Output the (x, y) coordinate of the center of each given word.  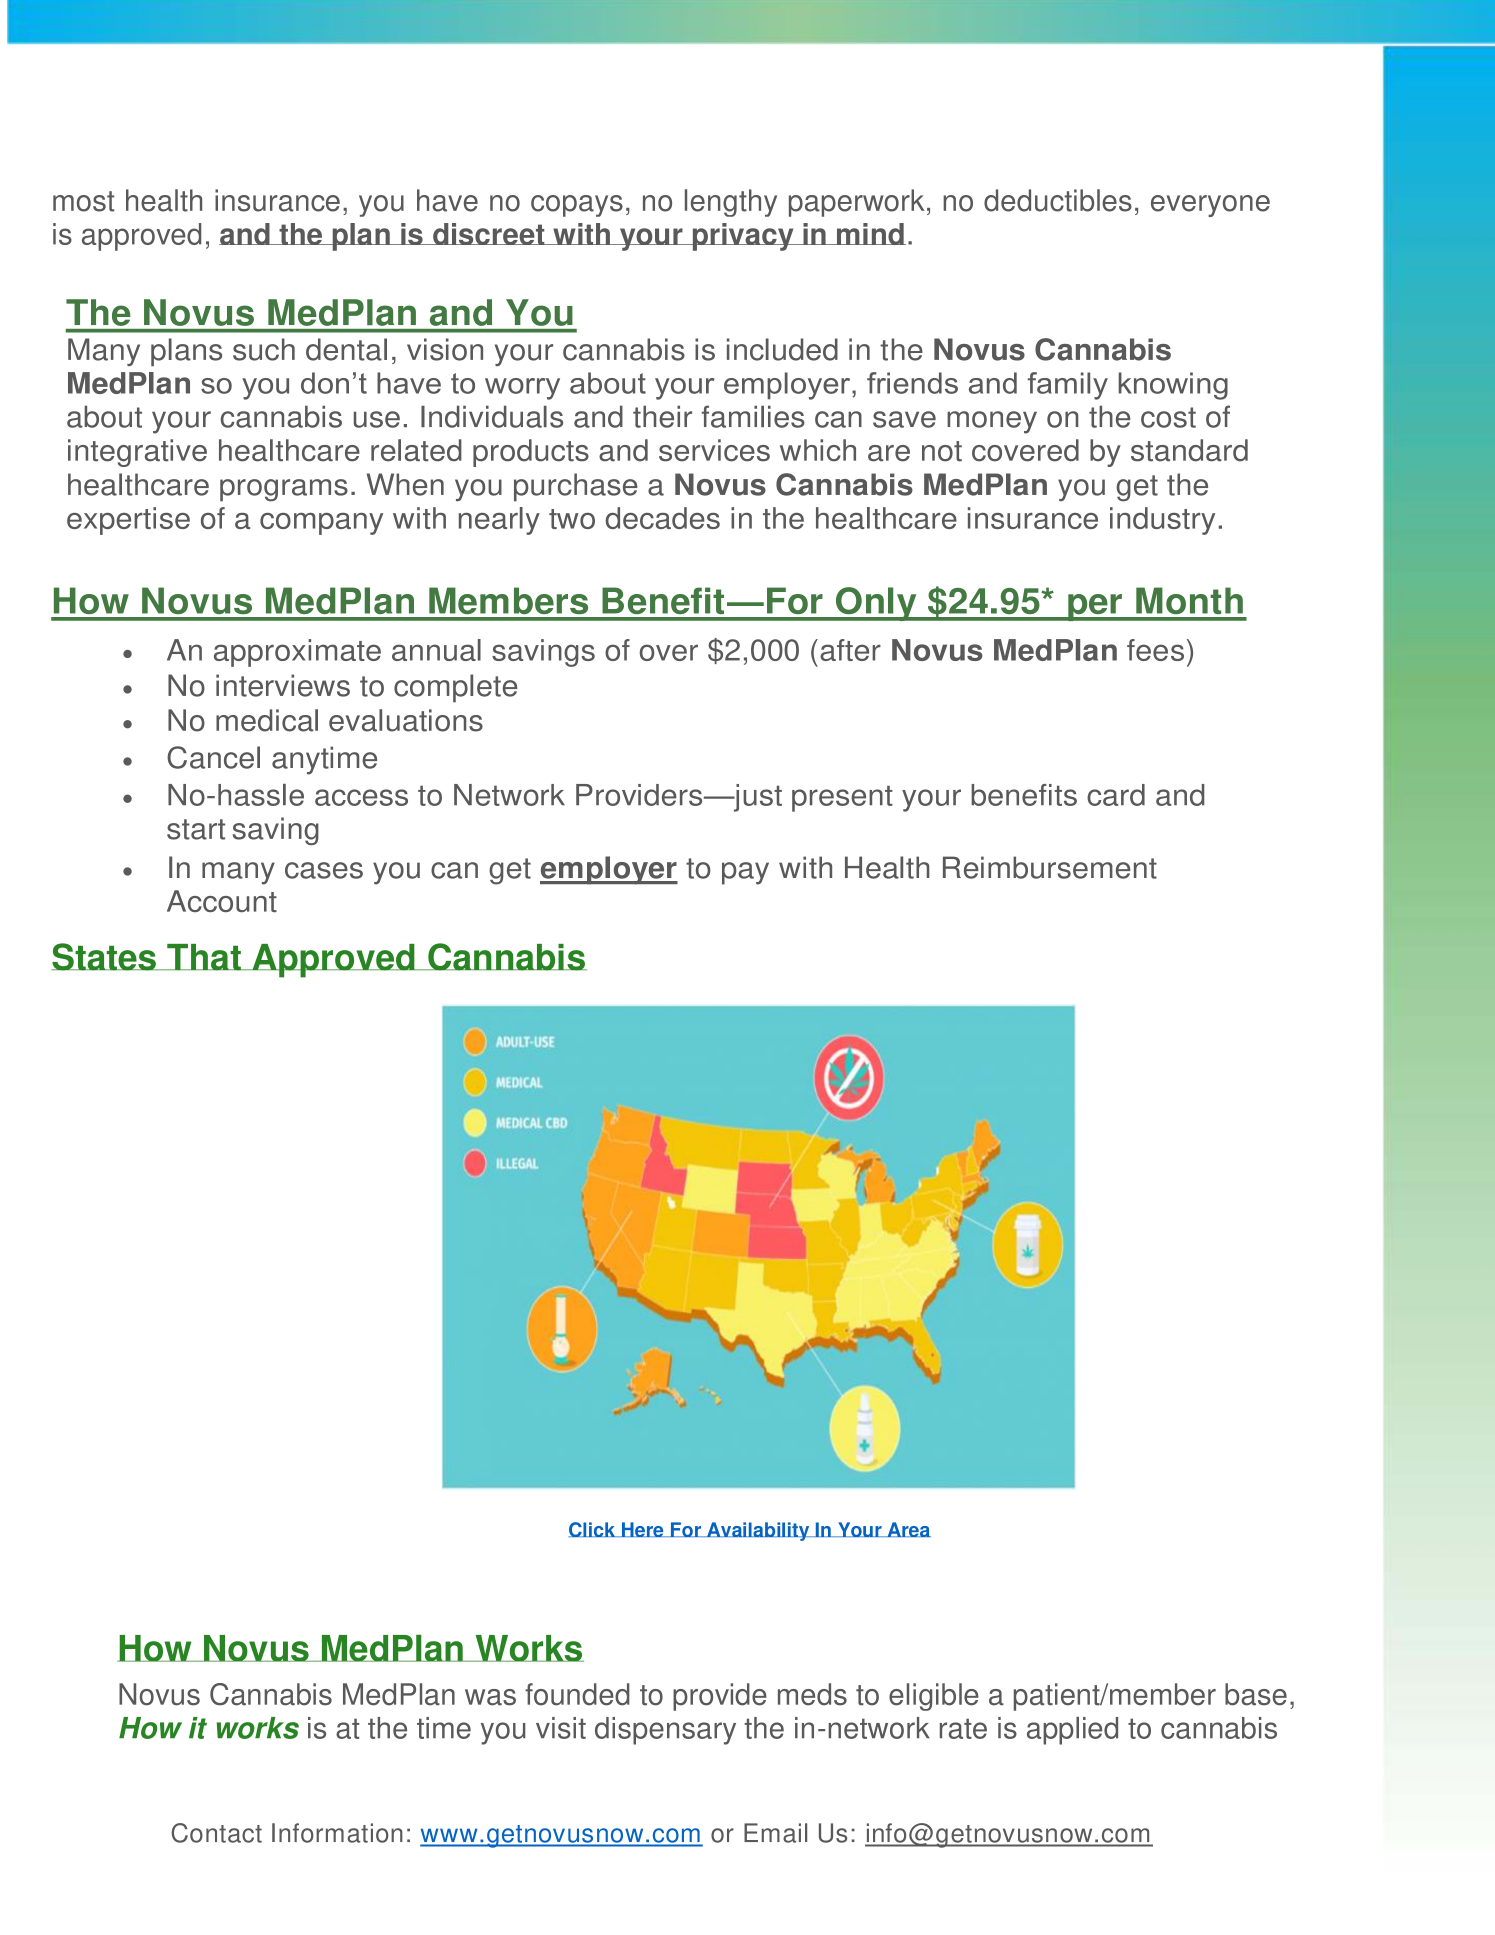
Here (642, 1529)
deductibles (1058, 200)
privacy (743, 237)
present (842, 798)
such (264, 349)
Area (908, 1529)
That (204, 957)
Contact (216, 1833)
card (1116, 795)
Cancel (213, 757)
